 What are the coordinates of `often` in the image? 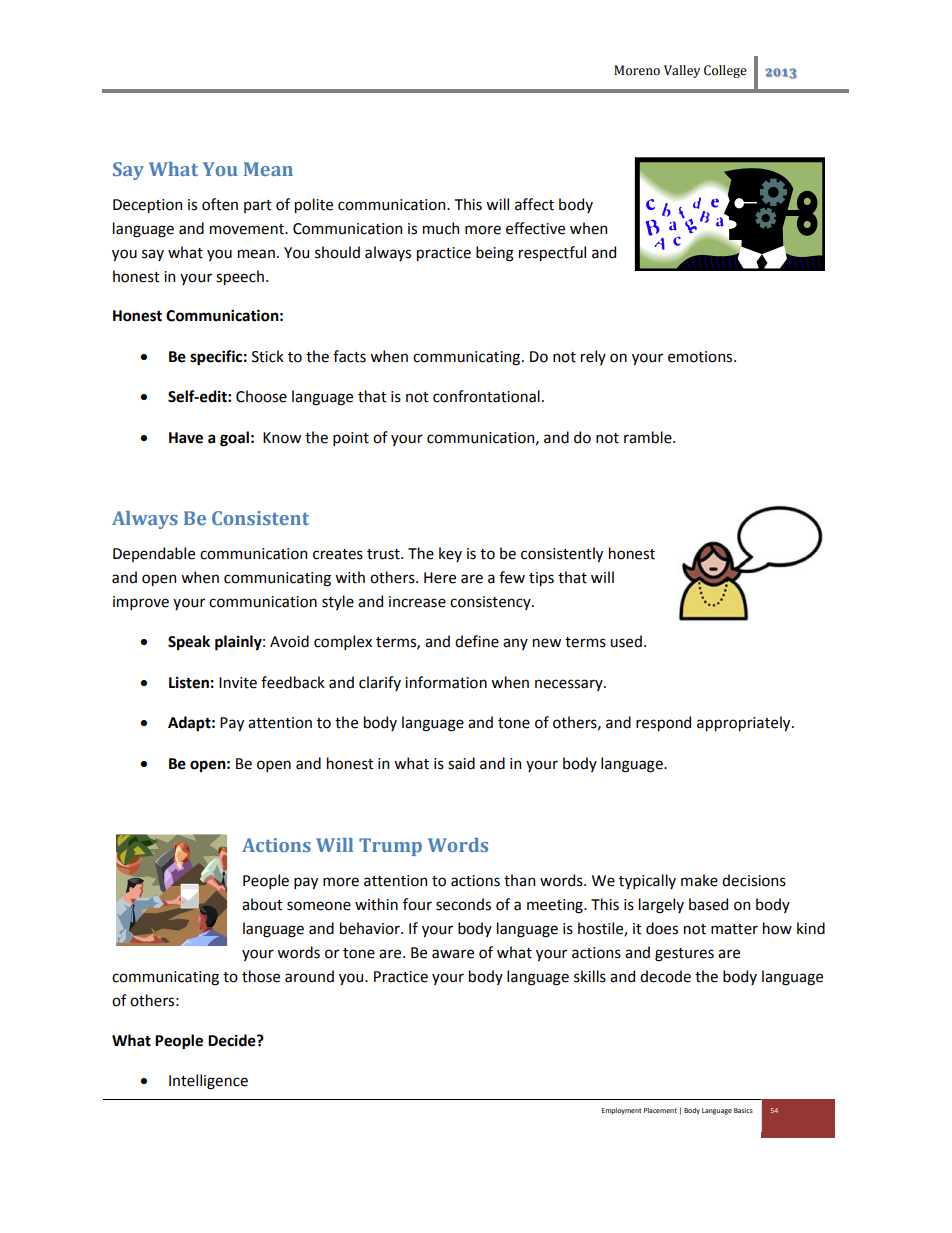 It's located at (220, 204).
